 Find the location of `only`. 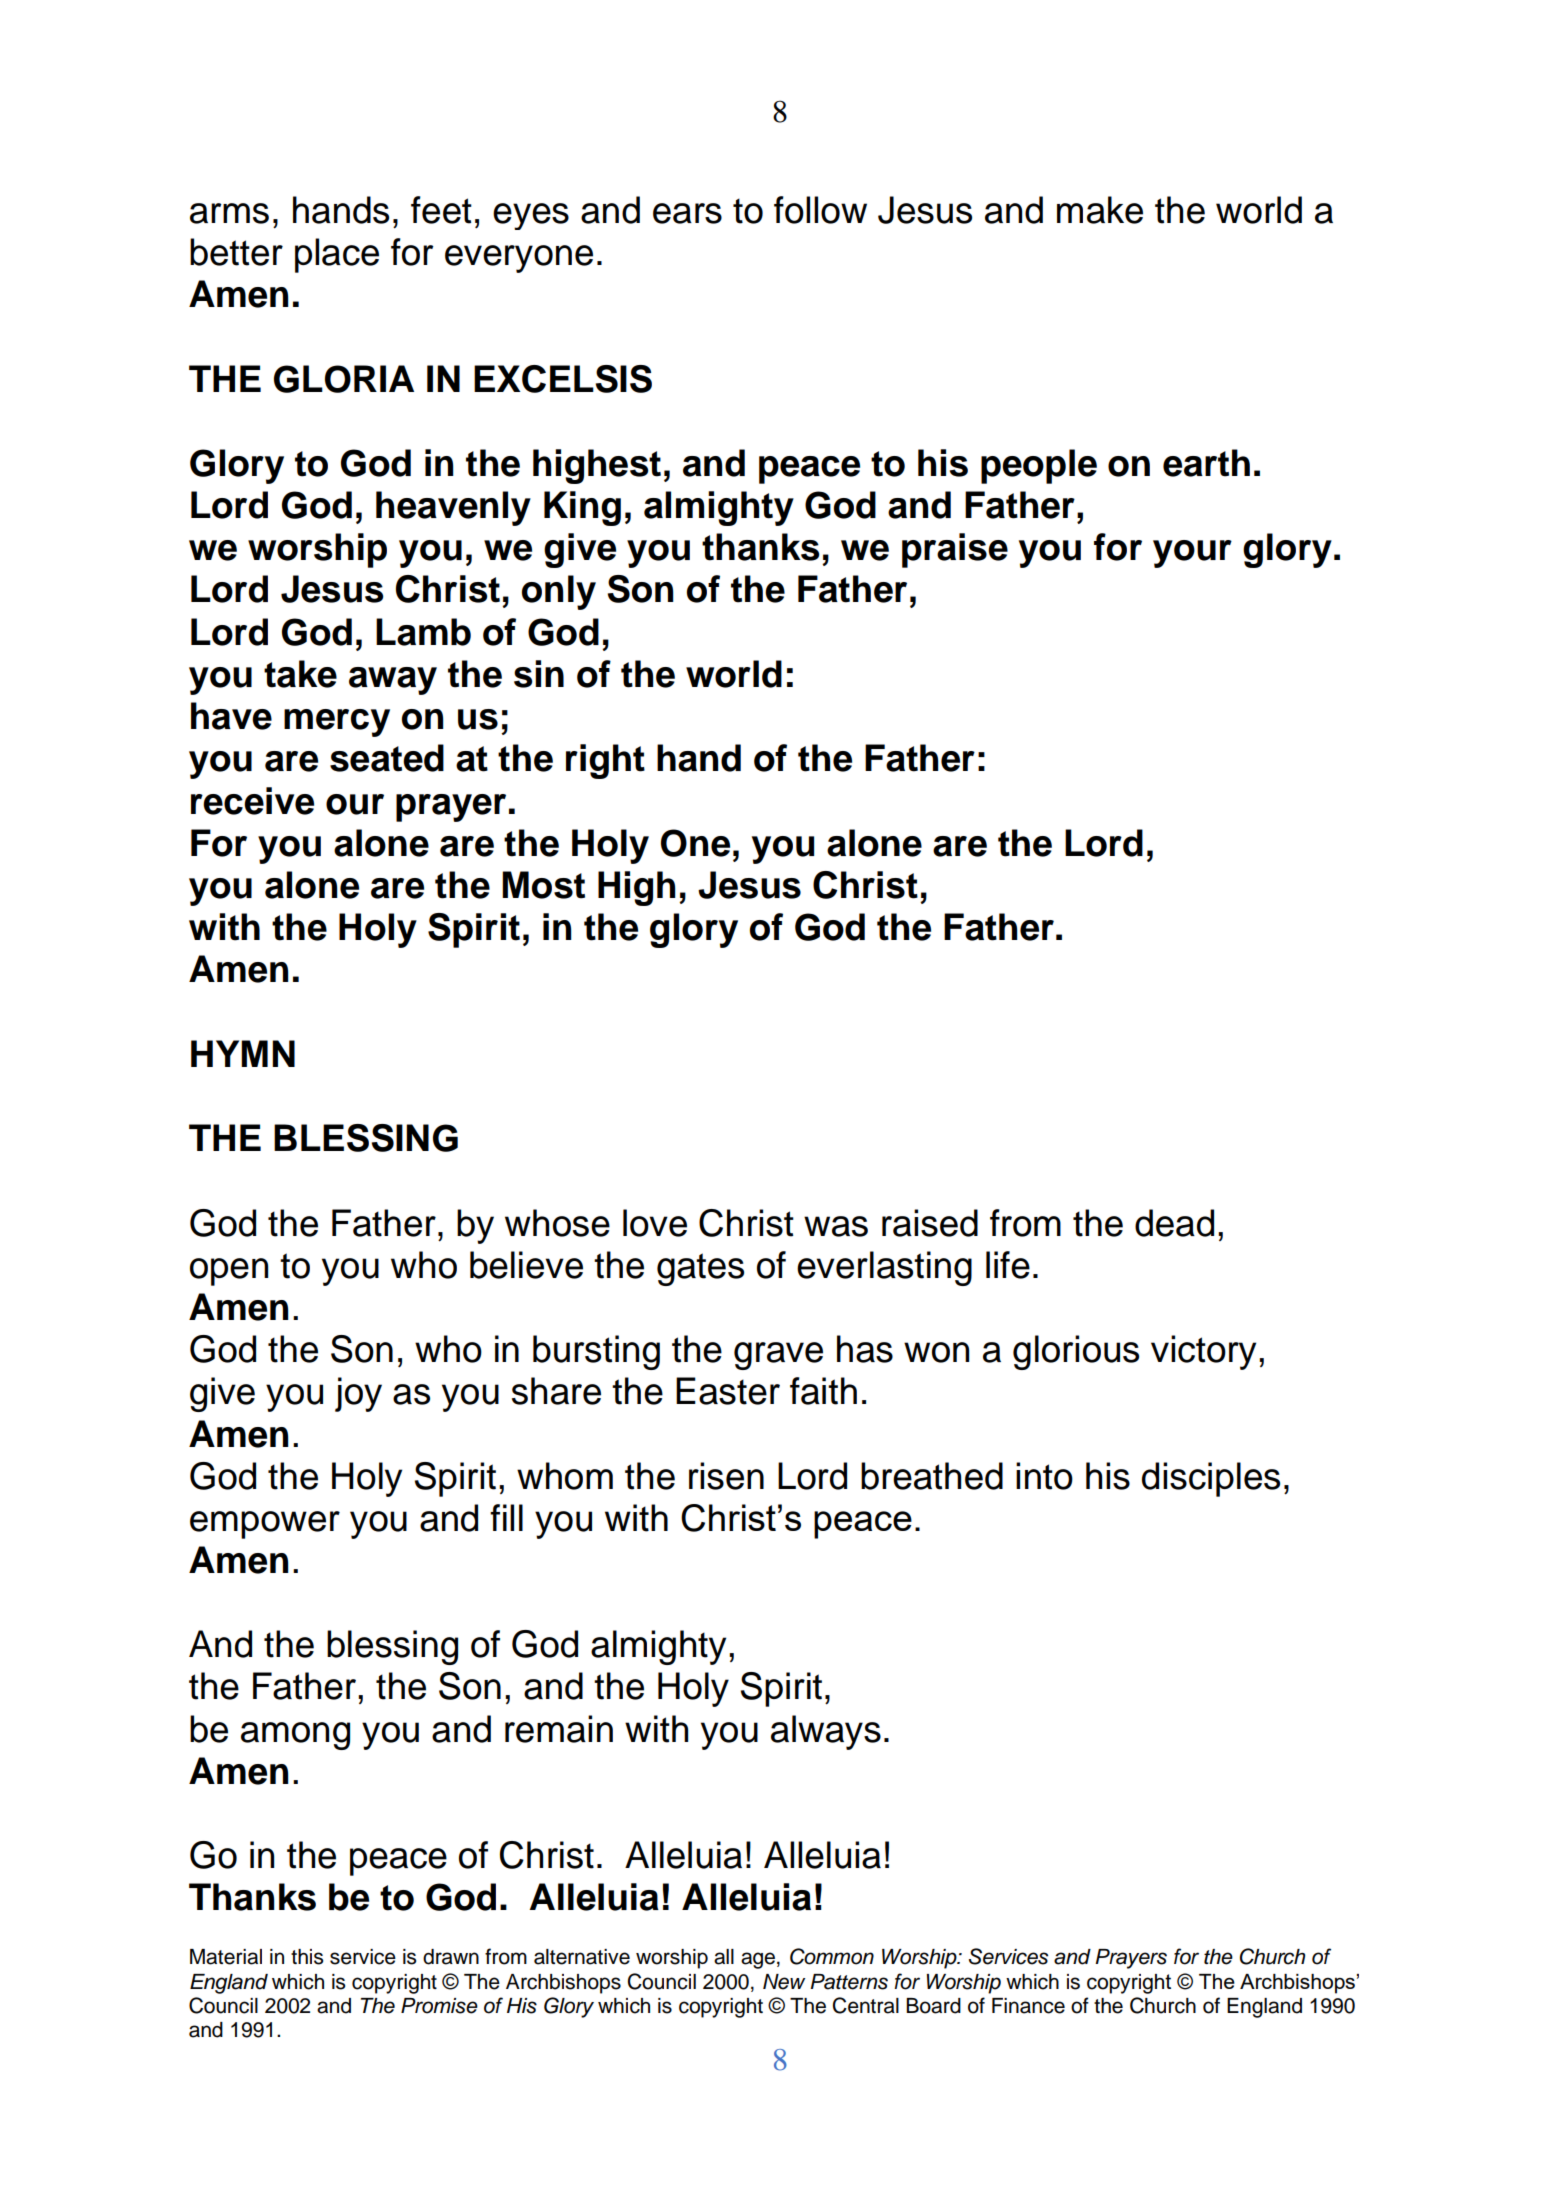

only is located at coordinates (559, 592).
